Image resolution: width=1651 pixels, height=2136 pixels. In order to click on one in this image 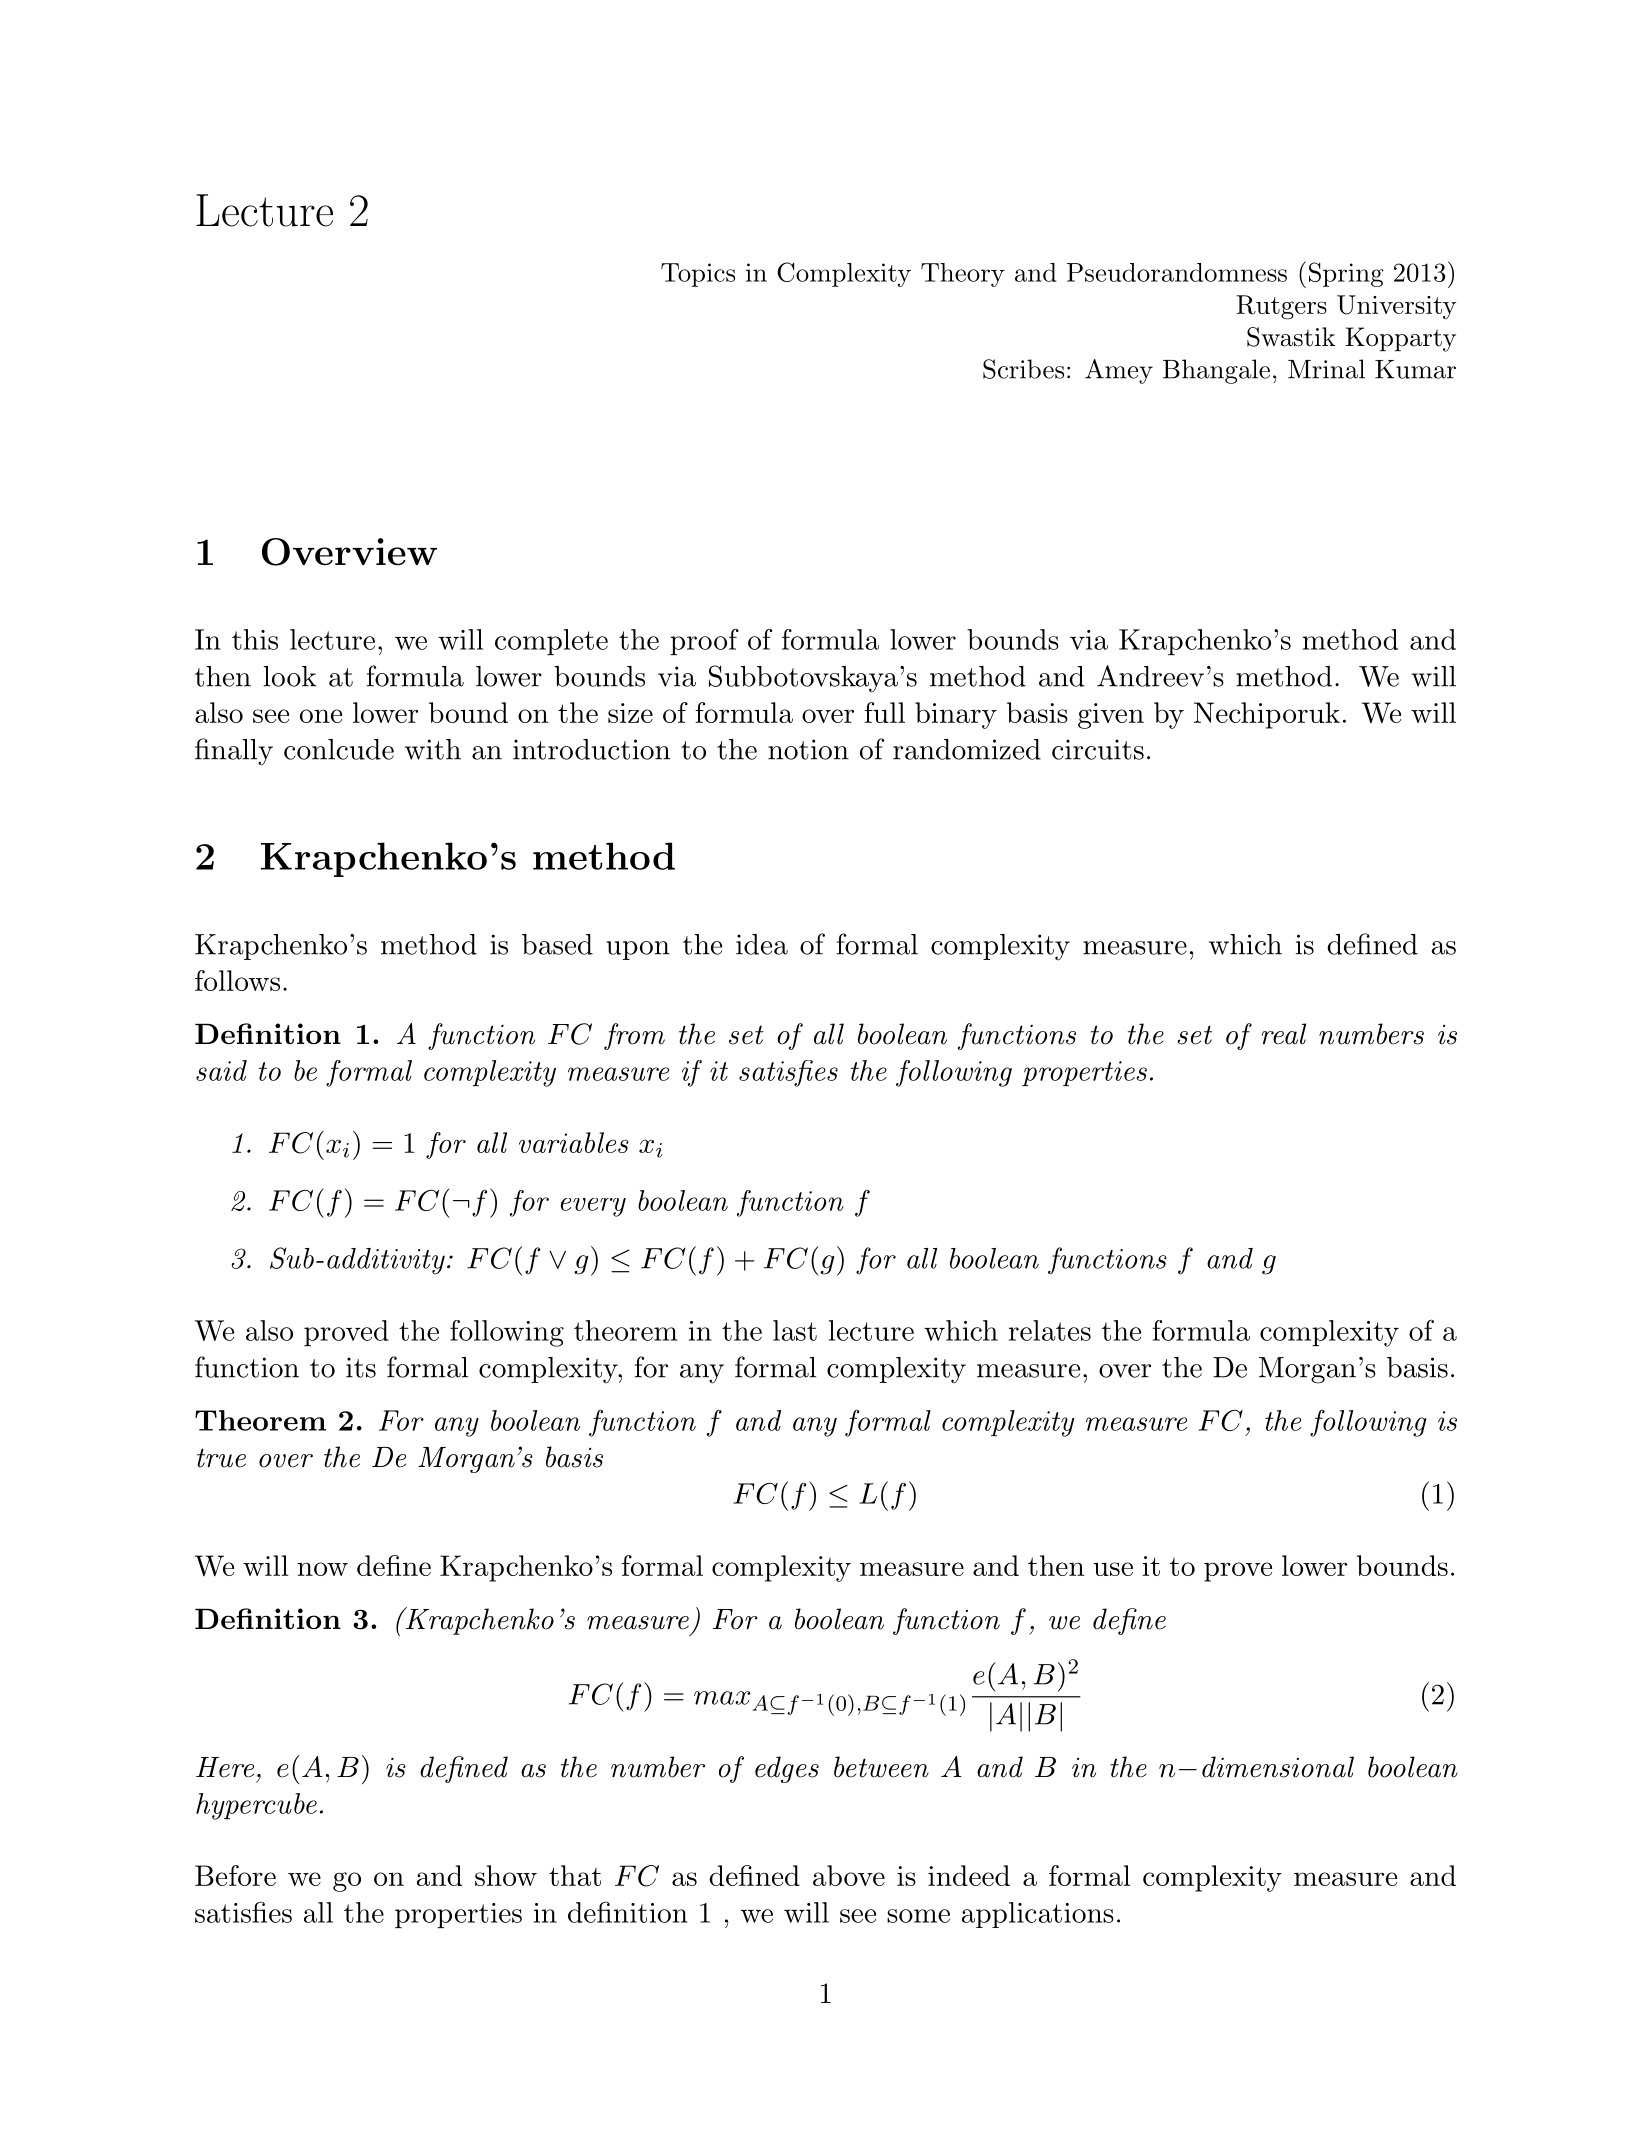, I will do `click(321, 716)`.
